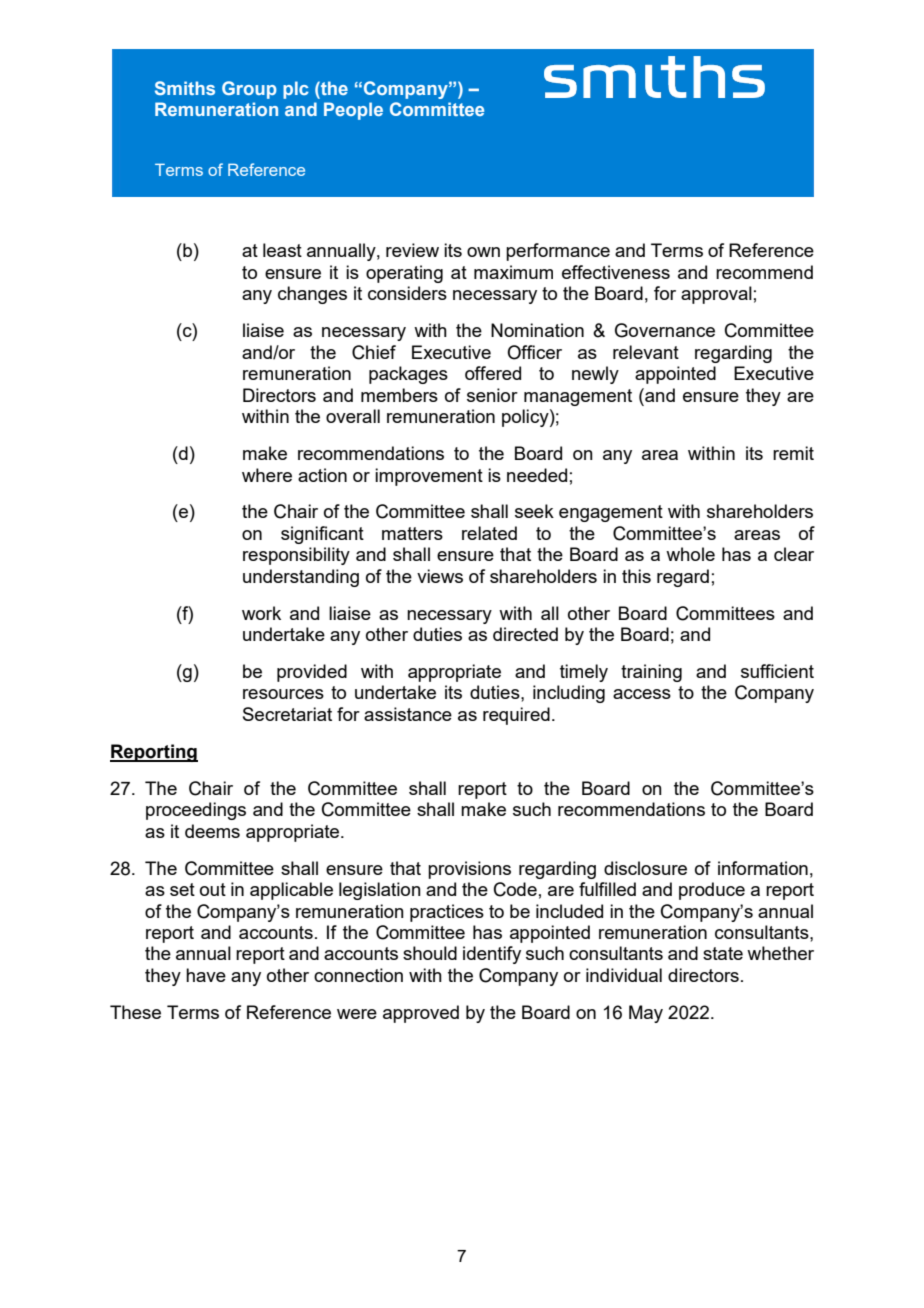  Describe the element at coordinates (493, 373) in the image. I see `offered` at that location.
